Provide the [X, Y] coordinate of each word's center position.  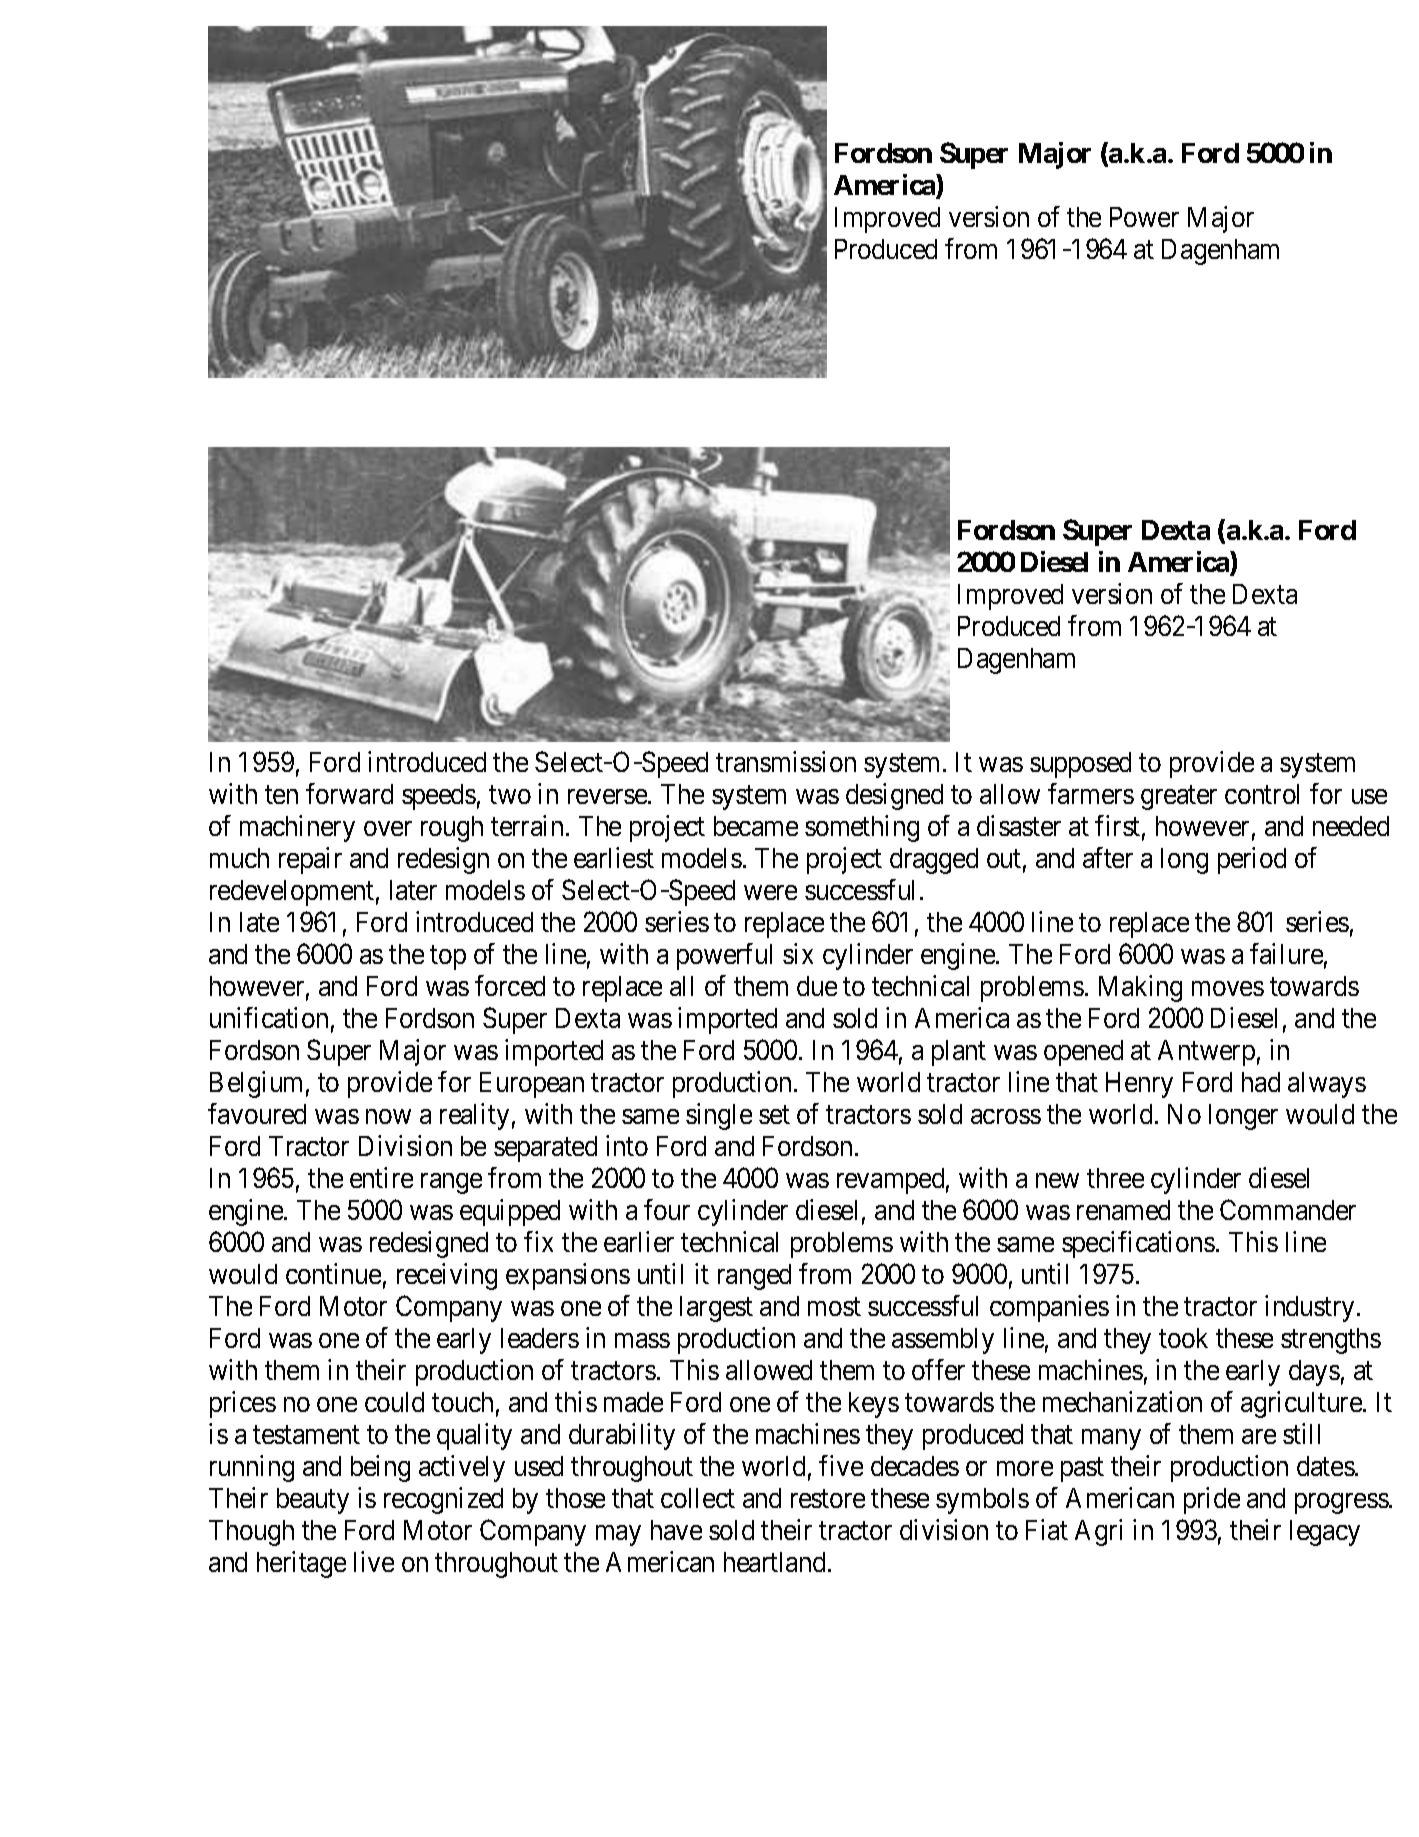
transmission [786, 761]
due [817, 986]
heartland [774, 1562]
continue [333, 1273]
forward [349, 793]
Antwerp [1206, 1053]
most [834, 1307]
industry [1309, 1308]
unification [269, 1017]
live [374, 1561]
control [1262, 794]
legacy [1325, 1533]
